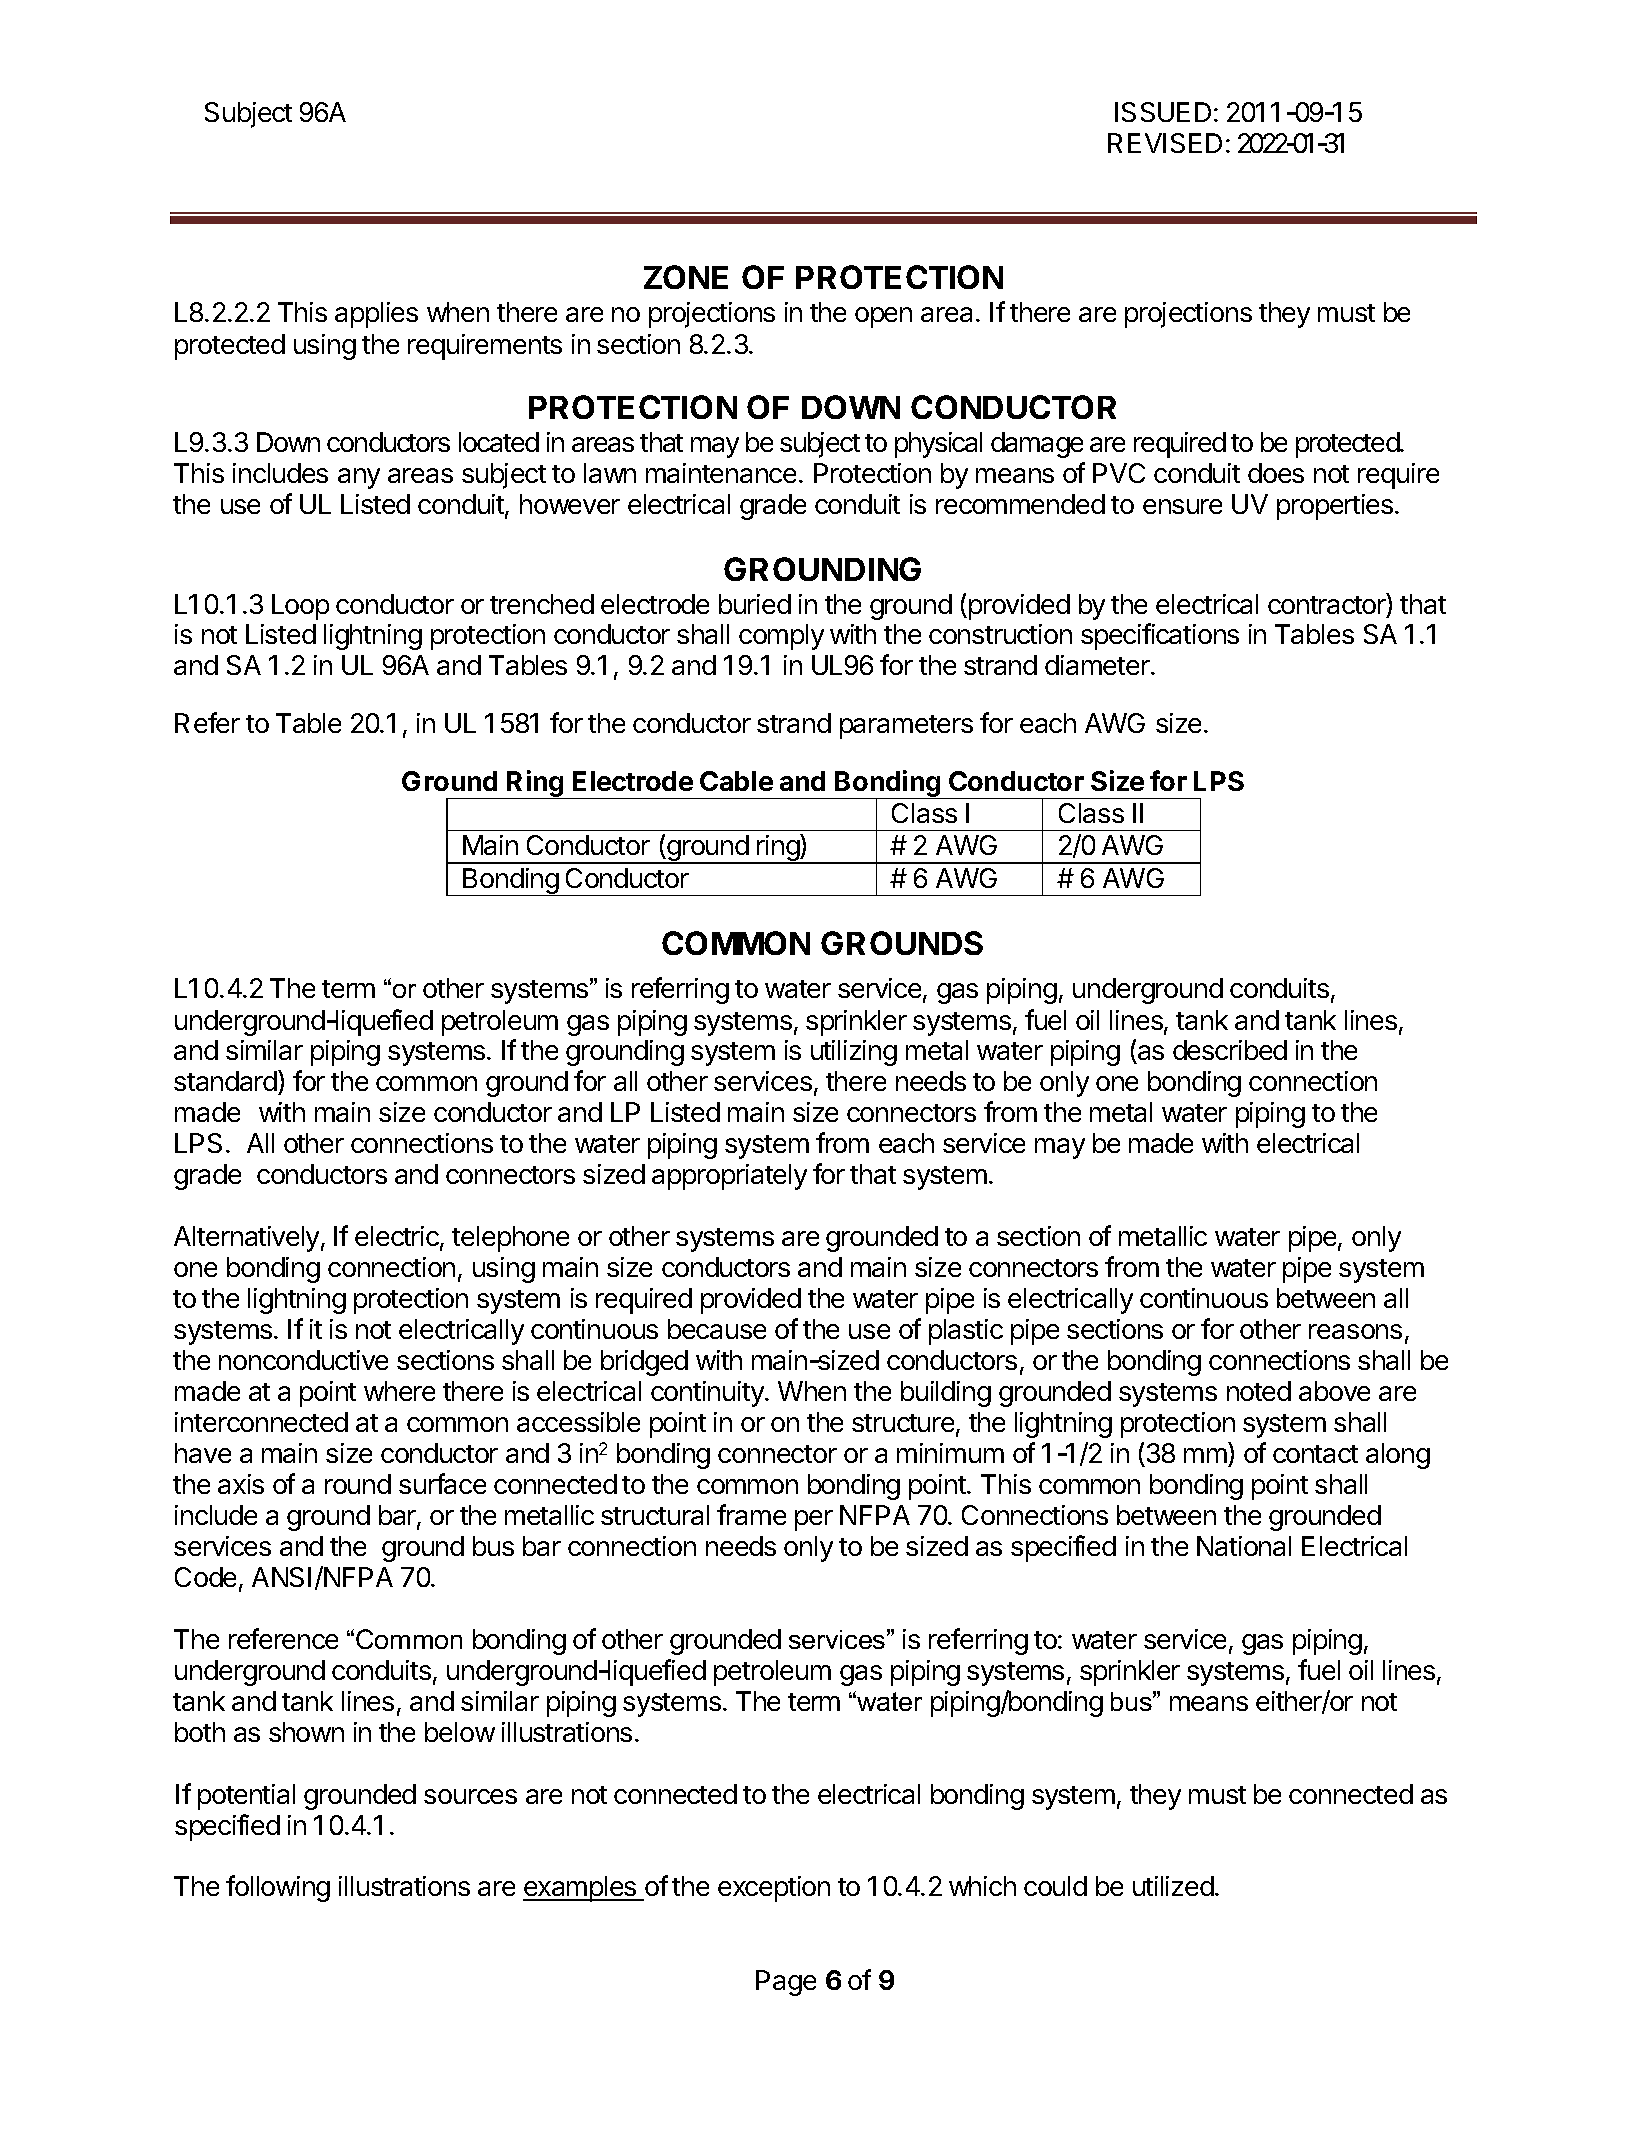  Describe the element at coordinates (686, 277) in the image. I see `ZONE` at that location.
